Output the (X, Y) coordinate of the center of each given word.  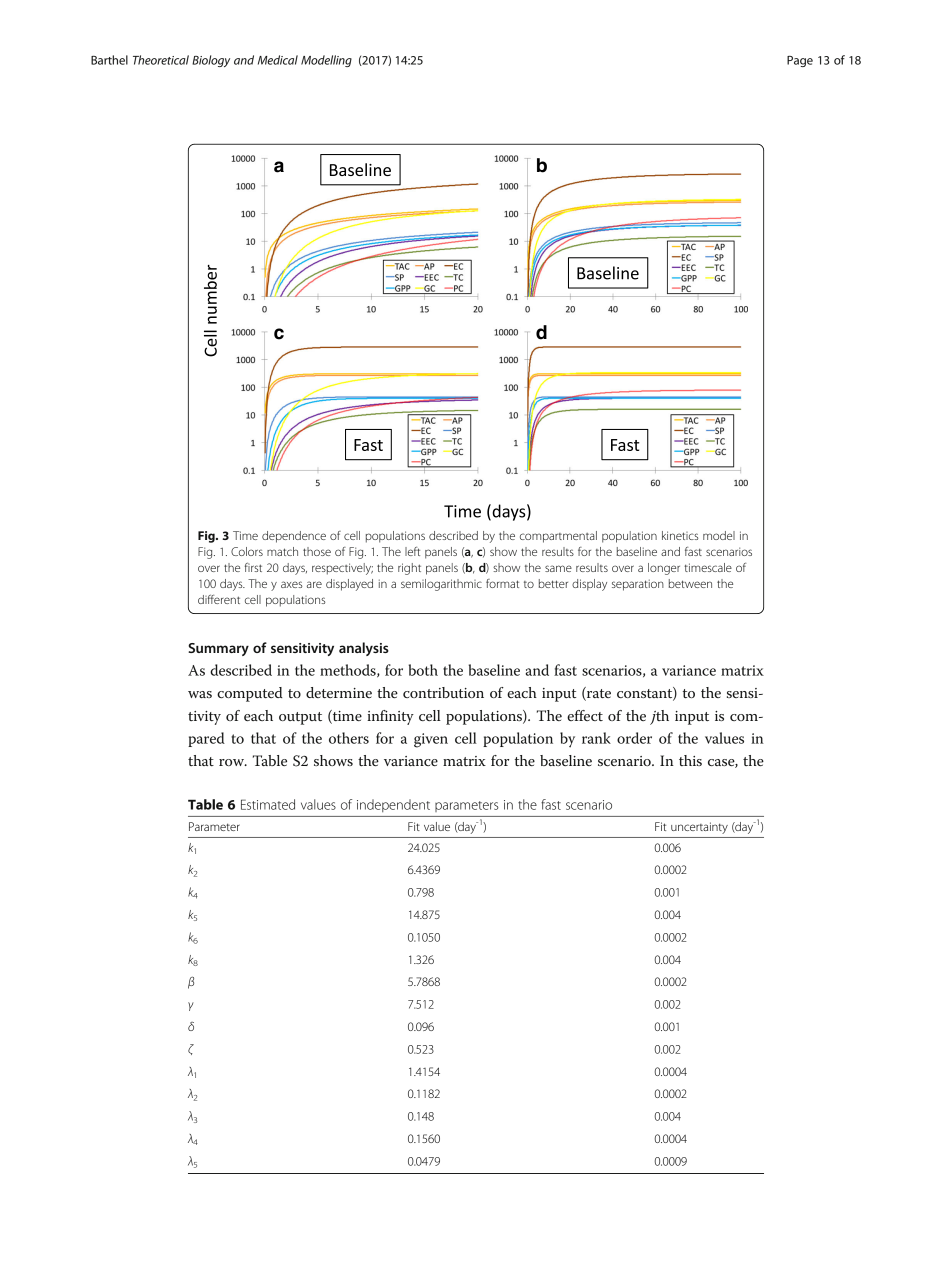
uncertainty (699, 828)
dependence (294, 537)
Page (800, 61)
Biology (211, 61)
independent (393, 805)
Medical (278, 60)
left (412, 551)
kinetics (680, 535)
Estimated (268, 804)
